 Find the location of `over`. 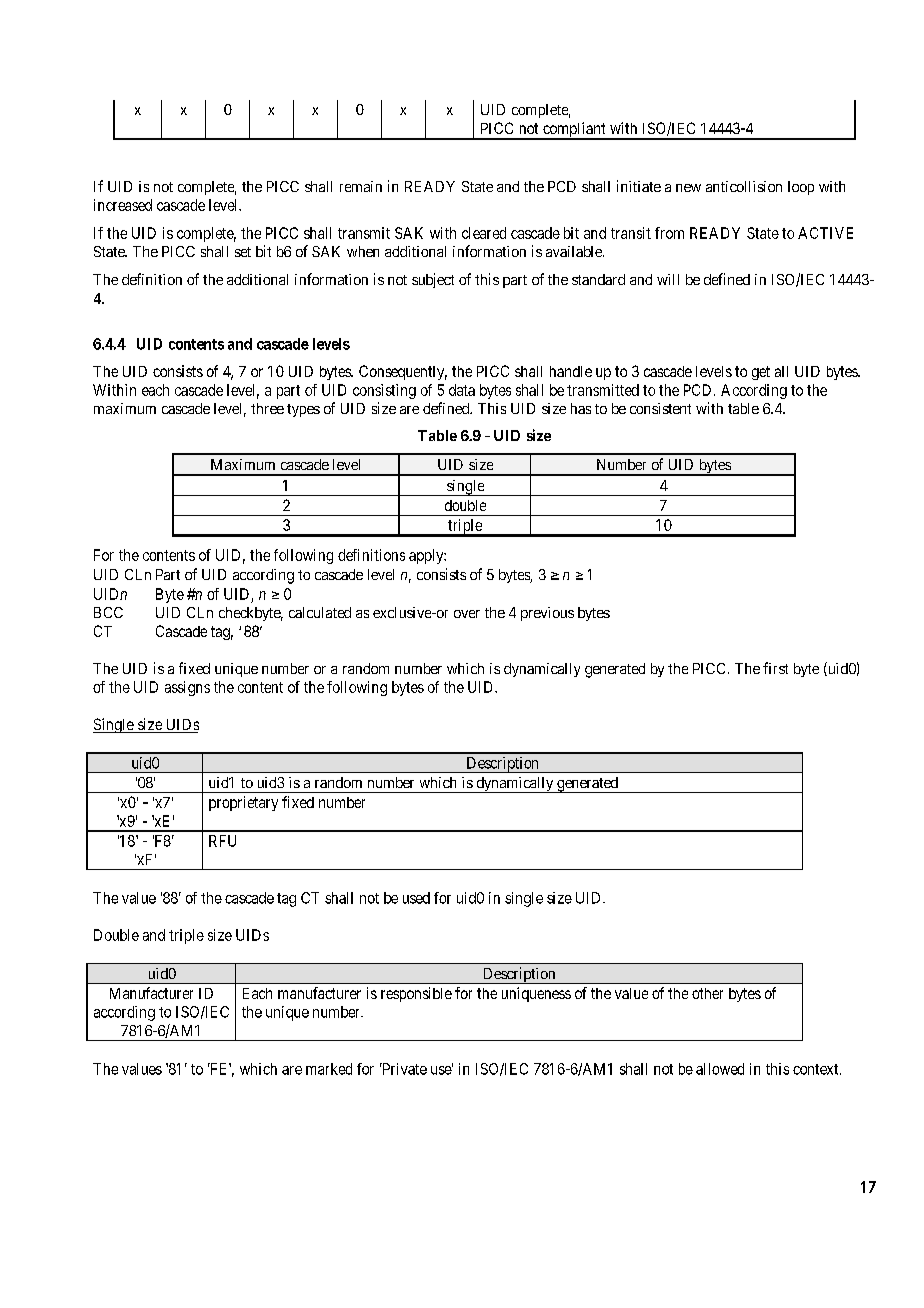

over is located at coordinates (467, 614).
